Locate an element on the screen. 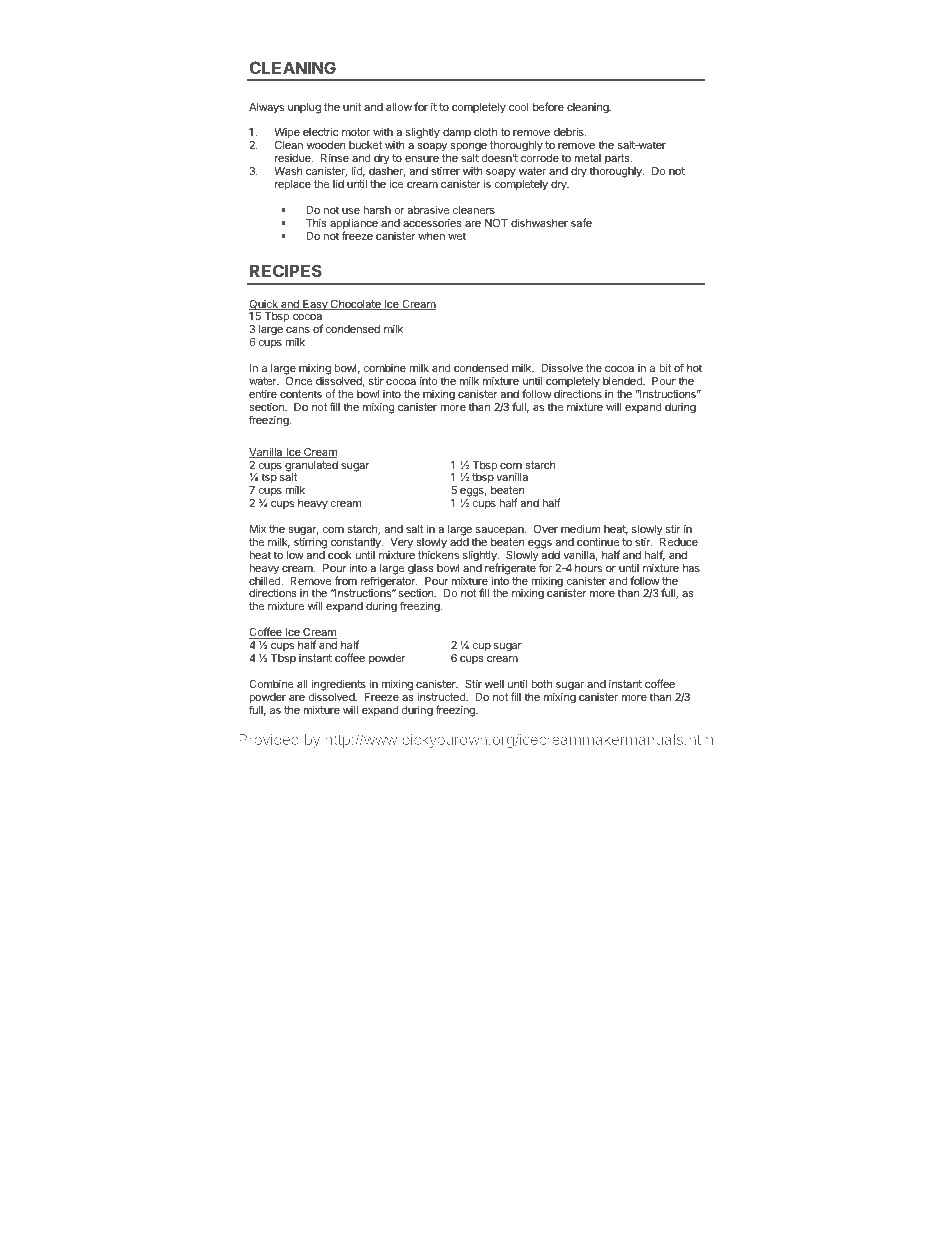  Over is located at coordinates (546, 529).
